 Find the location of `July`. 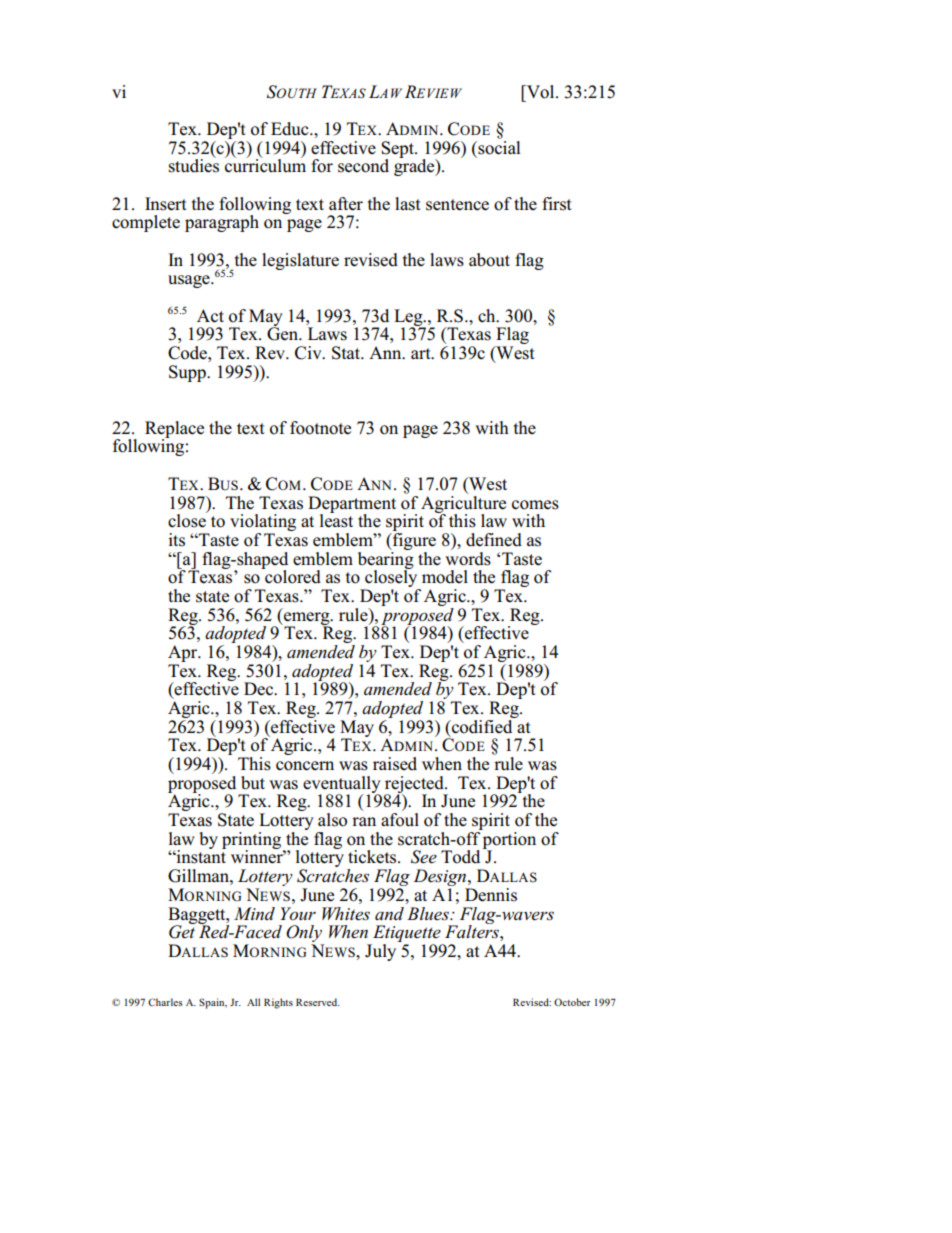

July is located at coordinates (382, 951).
